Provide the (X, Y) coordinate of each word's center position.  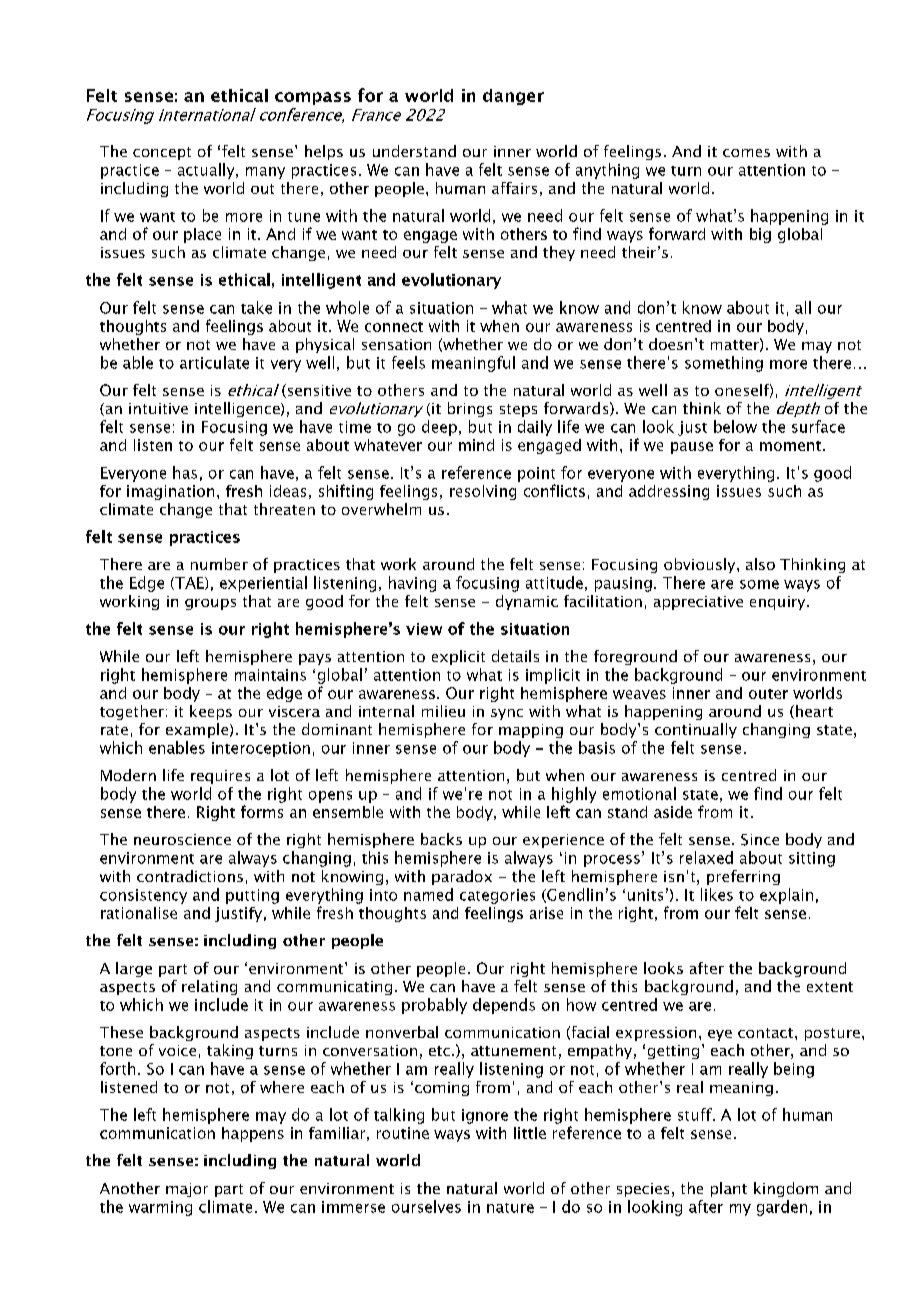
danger (513, 97)
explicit (458, 657)
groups (210, 604)
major (187, 1190)
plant (729, 1189)
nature (510, 1208)
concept (162, 153)
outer (768, 694)
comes (746, 153)
